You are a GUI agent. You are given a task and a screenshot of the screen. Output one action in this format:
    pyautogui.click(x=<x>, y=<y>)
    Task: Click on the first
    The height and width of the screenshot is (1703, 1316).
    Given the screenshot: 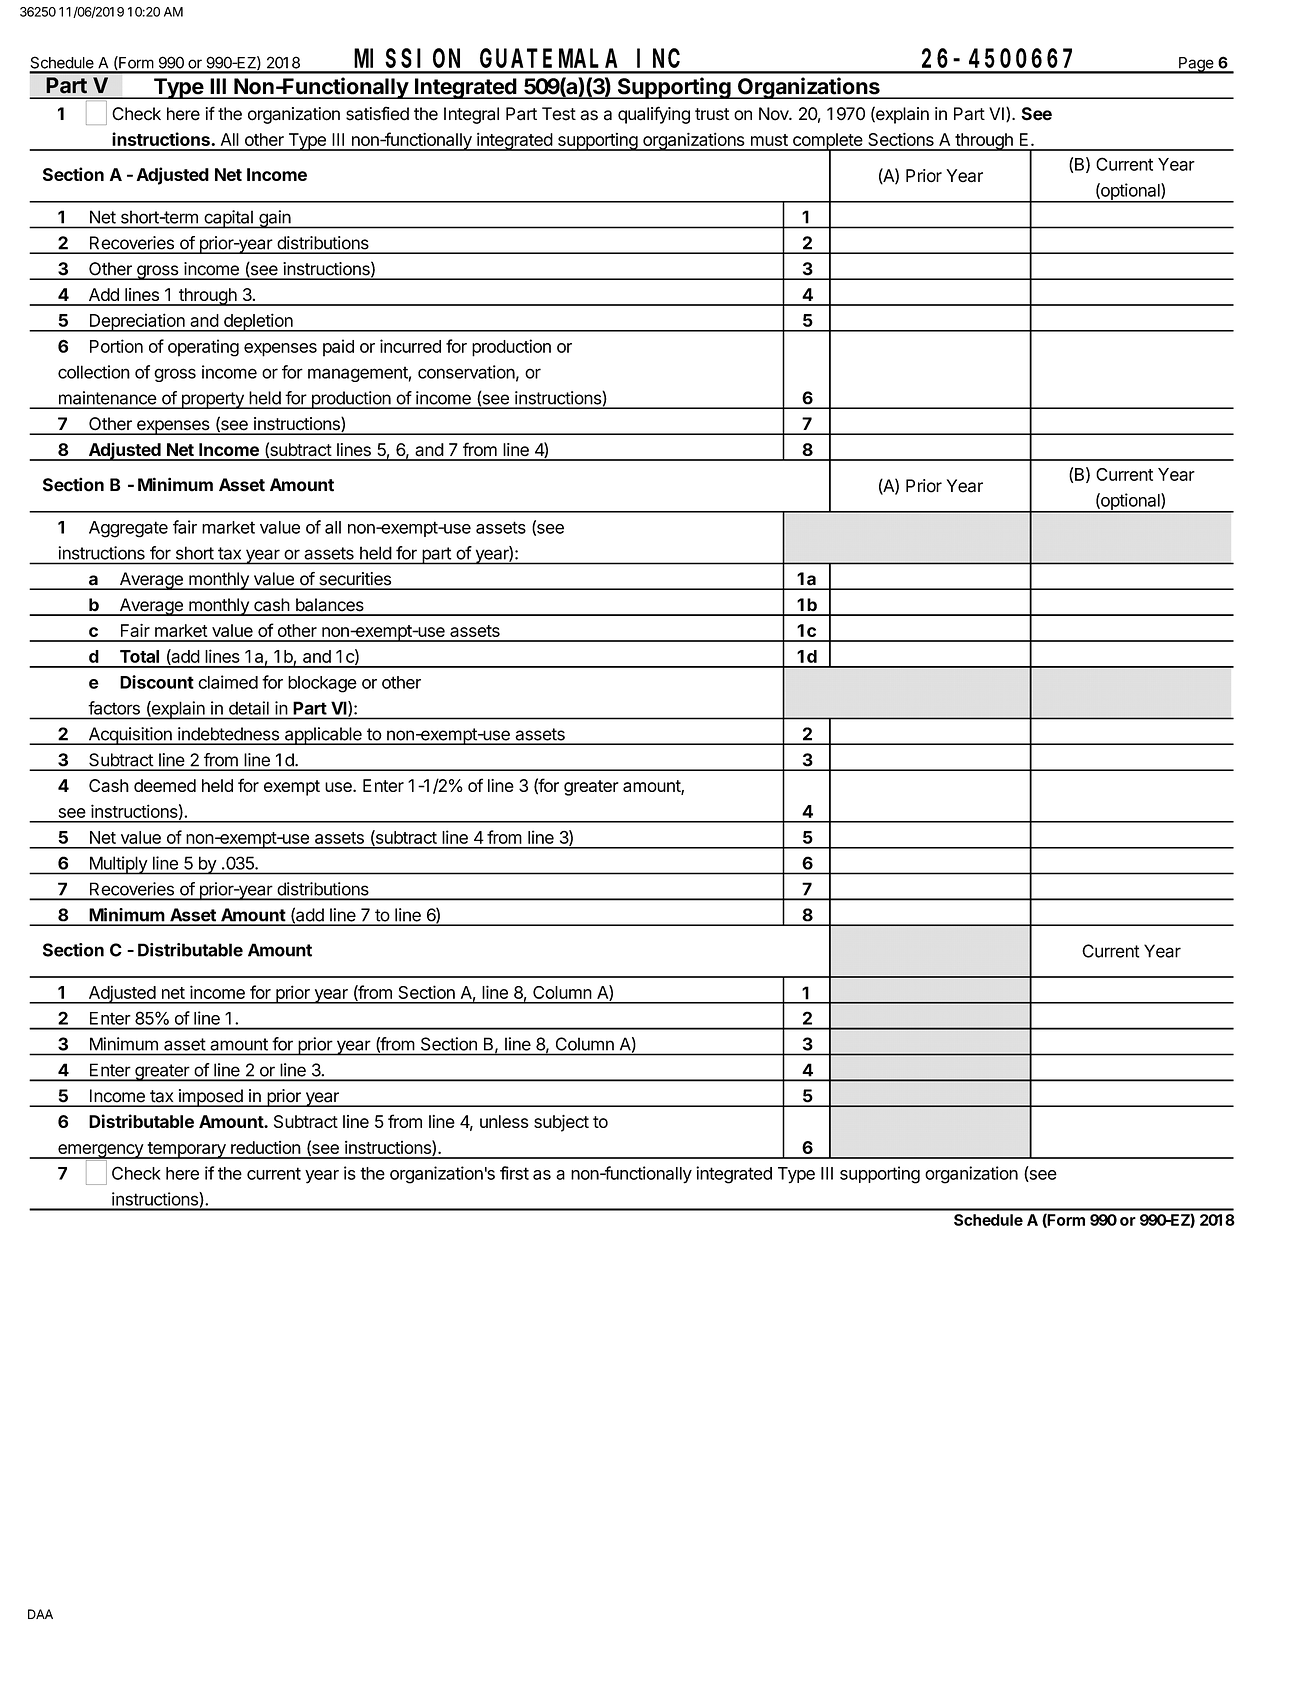 What is the action you would take?
    pyautogui.click(x=514, y=1173)
